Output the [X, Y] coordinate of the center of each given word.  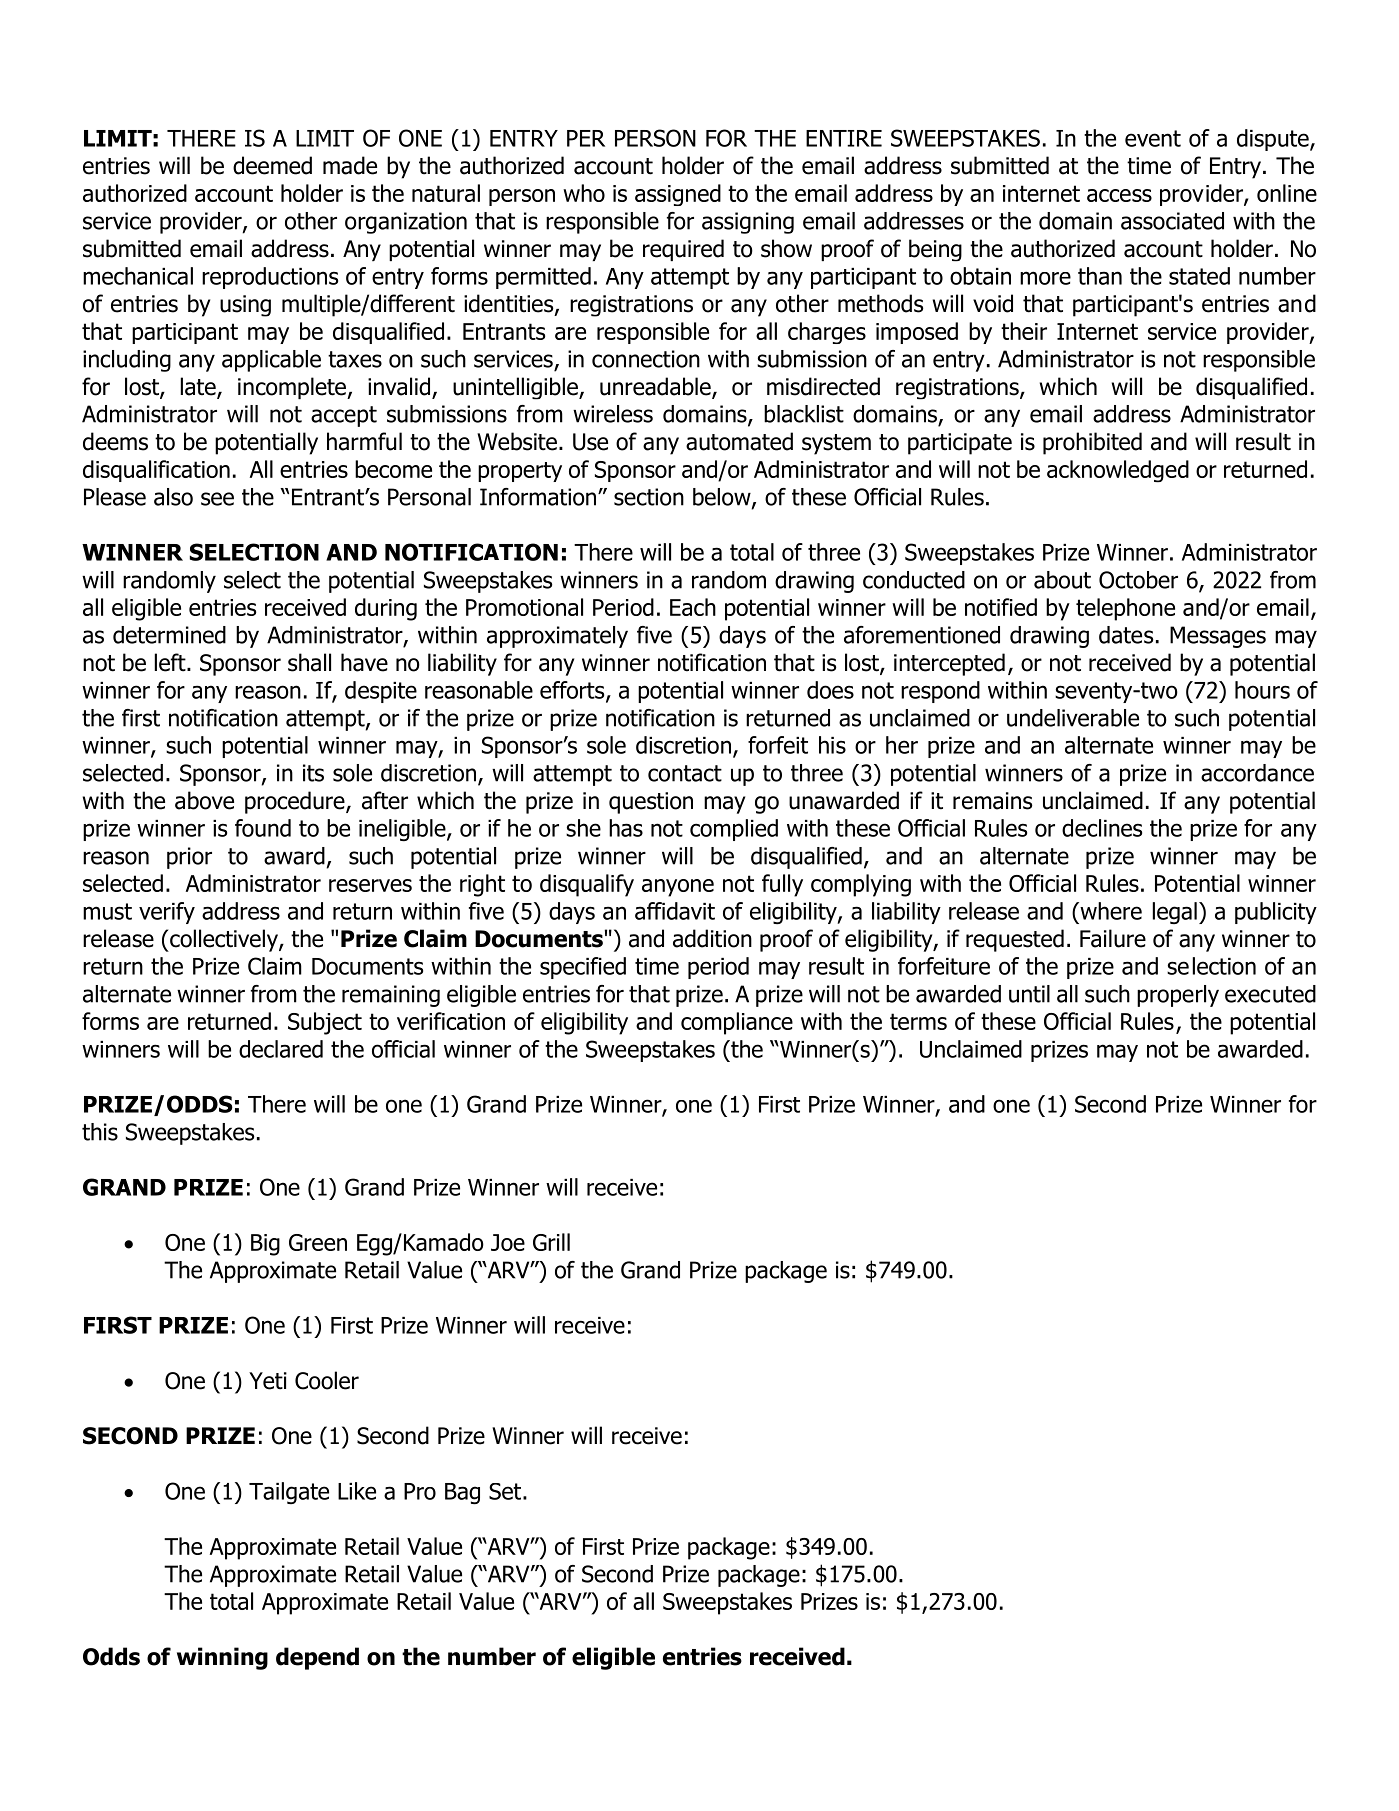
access [1119, 195]
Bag [462, 1493]
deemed [272, 165]
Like [357, 1491]
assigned [678, 195]
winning [222, 1658]
